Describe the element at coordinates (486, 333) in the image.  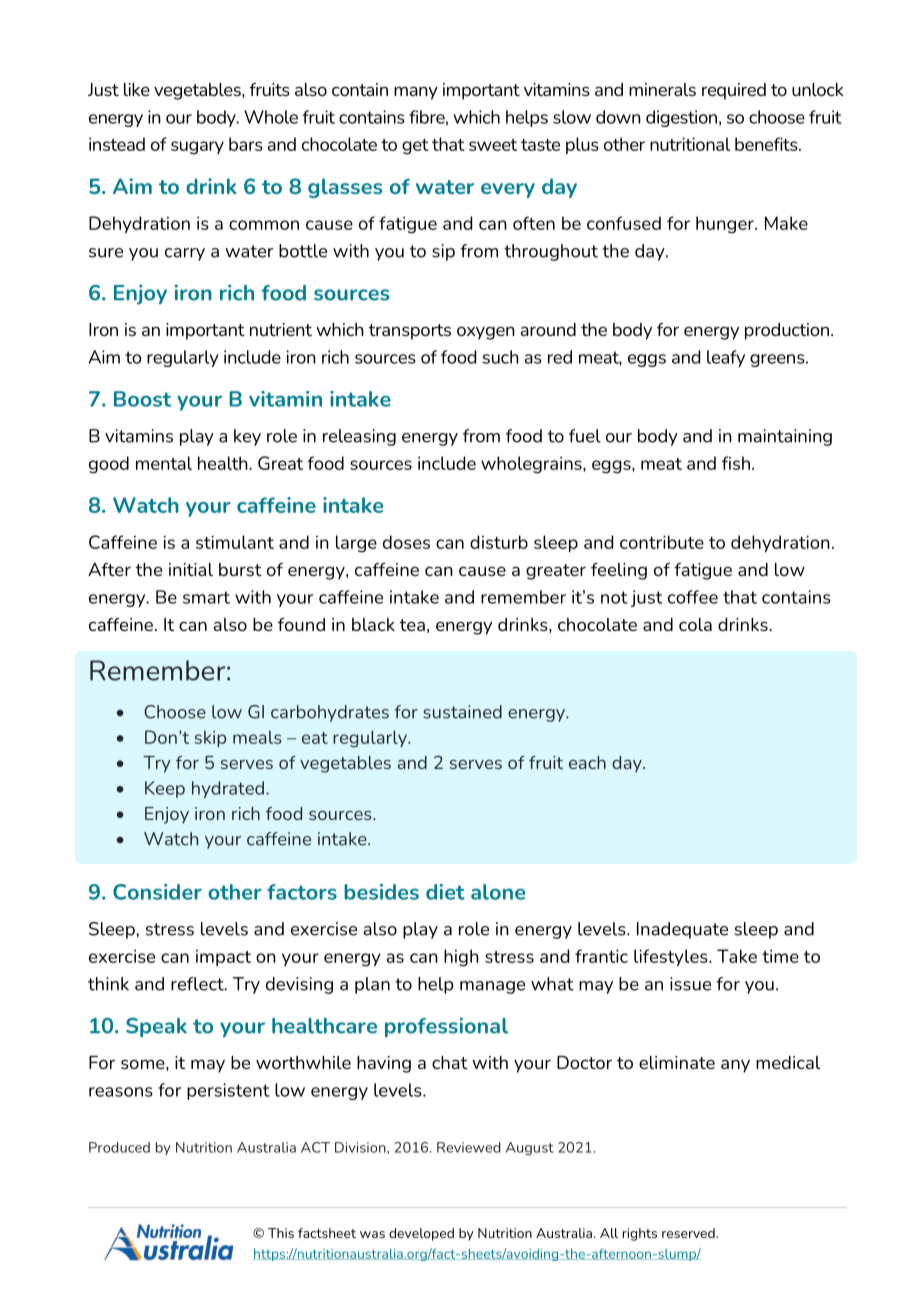
I see `oxygen` at that location.
